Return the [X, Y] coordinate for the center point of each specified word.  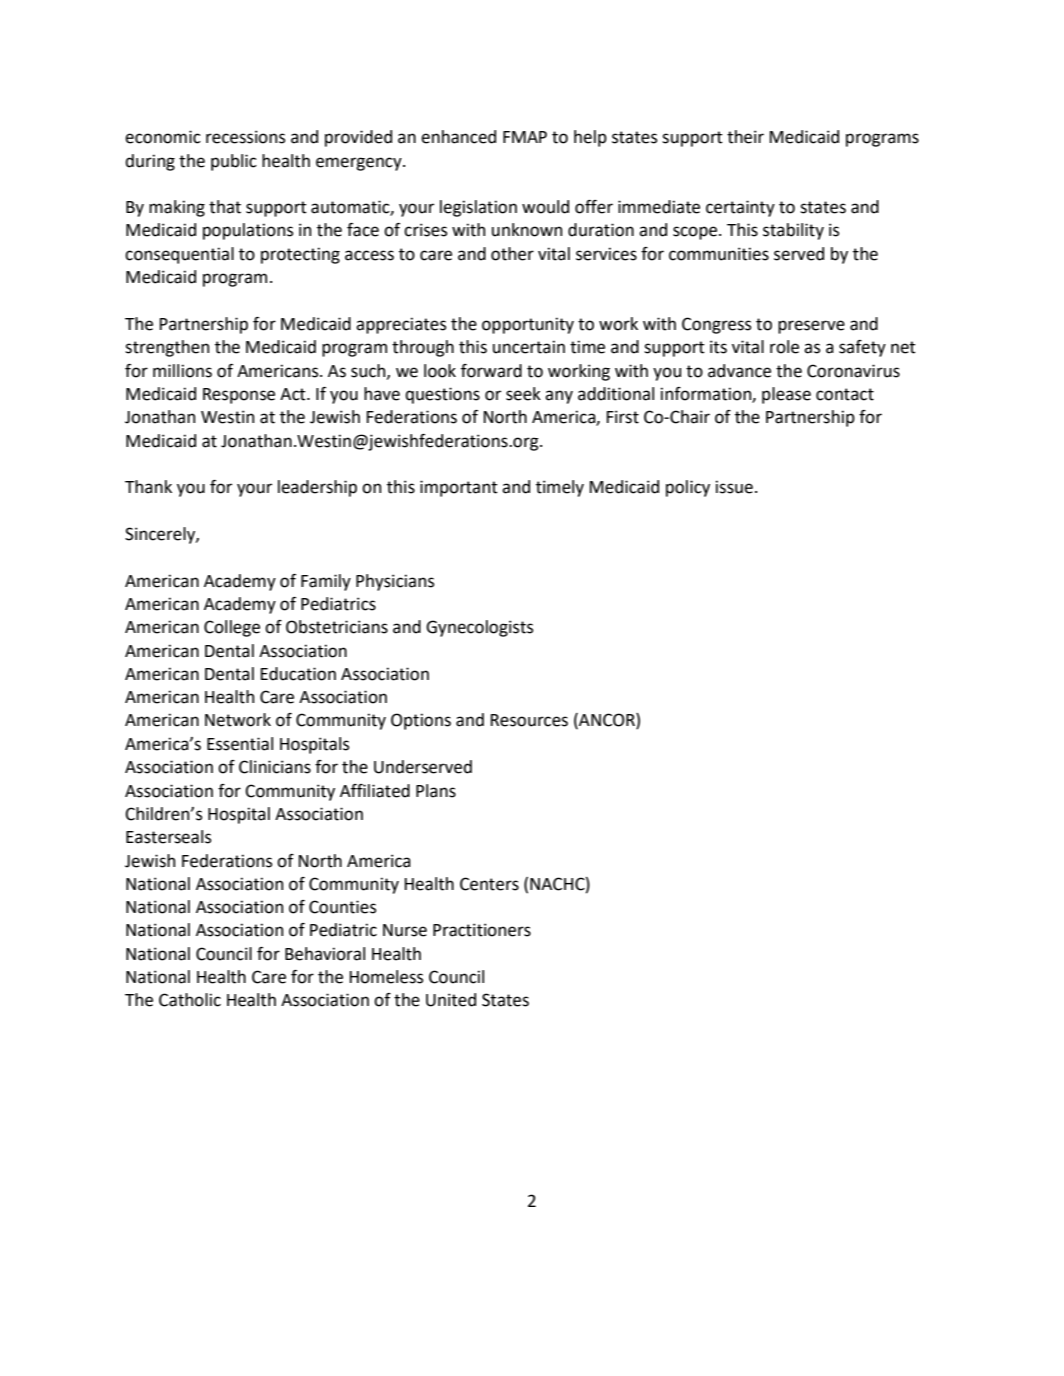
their [745, 137]
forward [491, 371]
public [234, 162]
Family [326, 582]
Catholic [190, 1000]
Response [239, 396]
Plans [436, 791]
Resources [529, 720]
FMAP [525, 137]
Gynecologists [479, 628]
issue [734, 487]
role [784, 347]
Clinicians [275, 767]
